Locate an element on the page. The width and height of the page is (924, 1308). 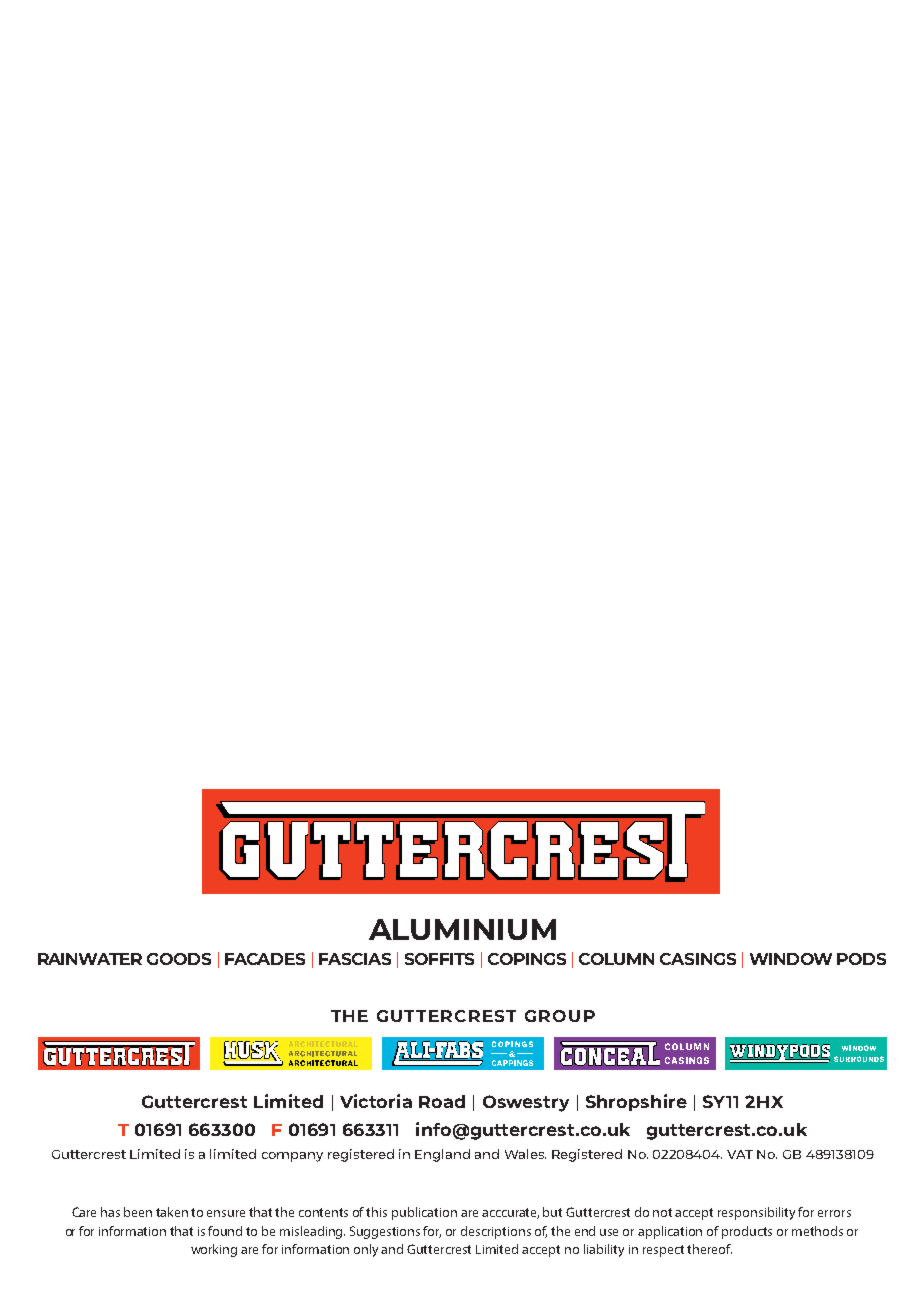
ALUMINIUM is located at coordinates (462, 929).
